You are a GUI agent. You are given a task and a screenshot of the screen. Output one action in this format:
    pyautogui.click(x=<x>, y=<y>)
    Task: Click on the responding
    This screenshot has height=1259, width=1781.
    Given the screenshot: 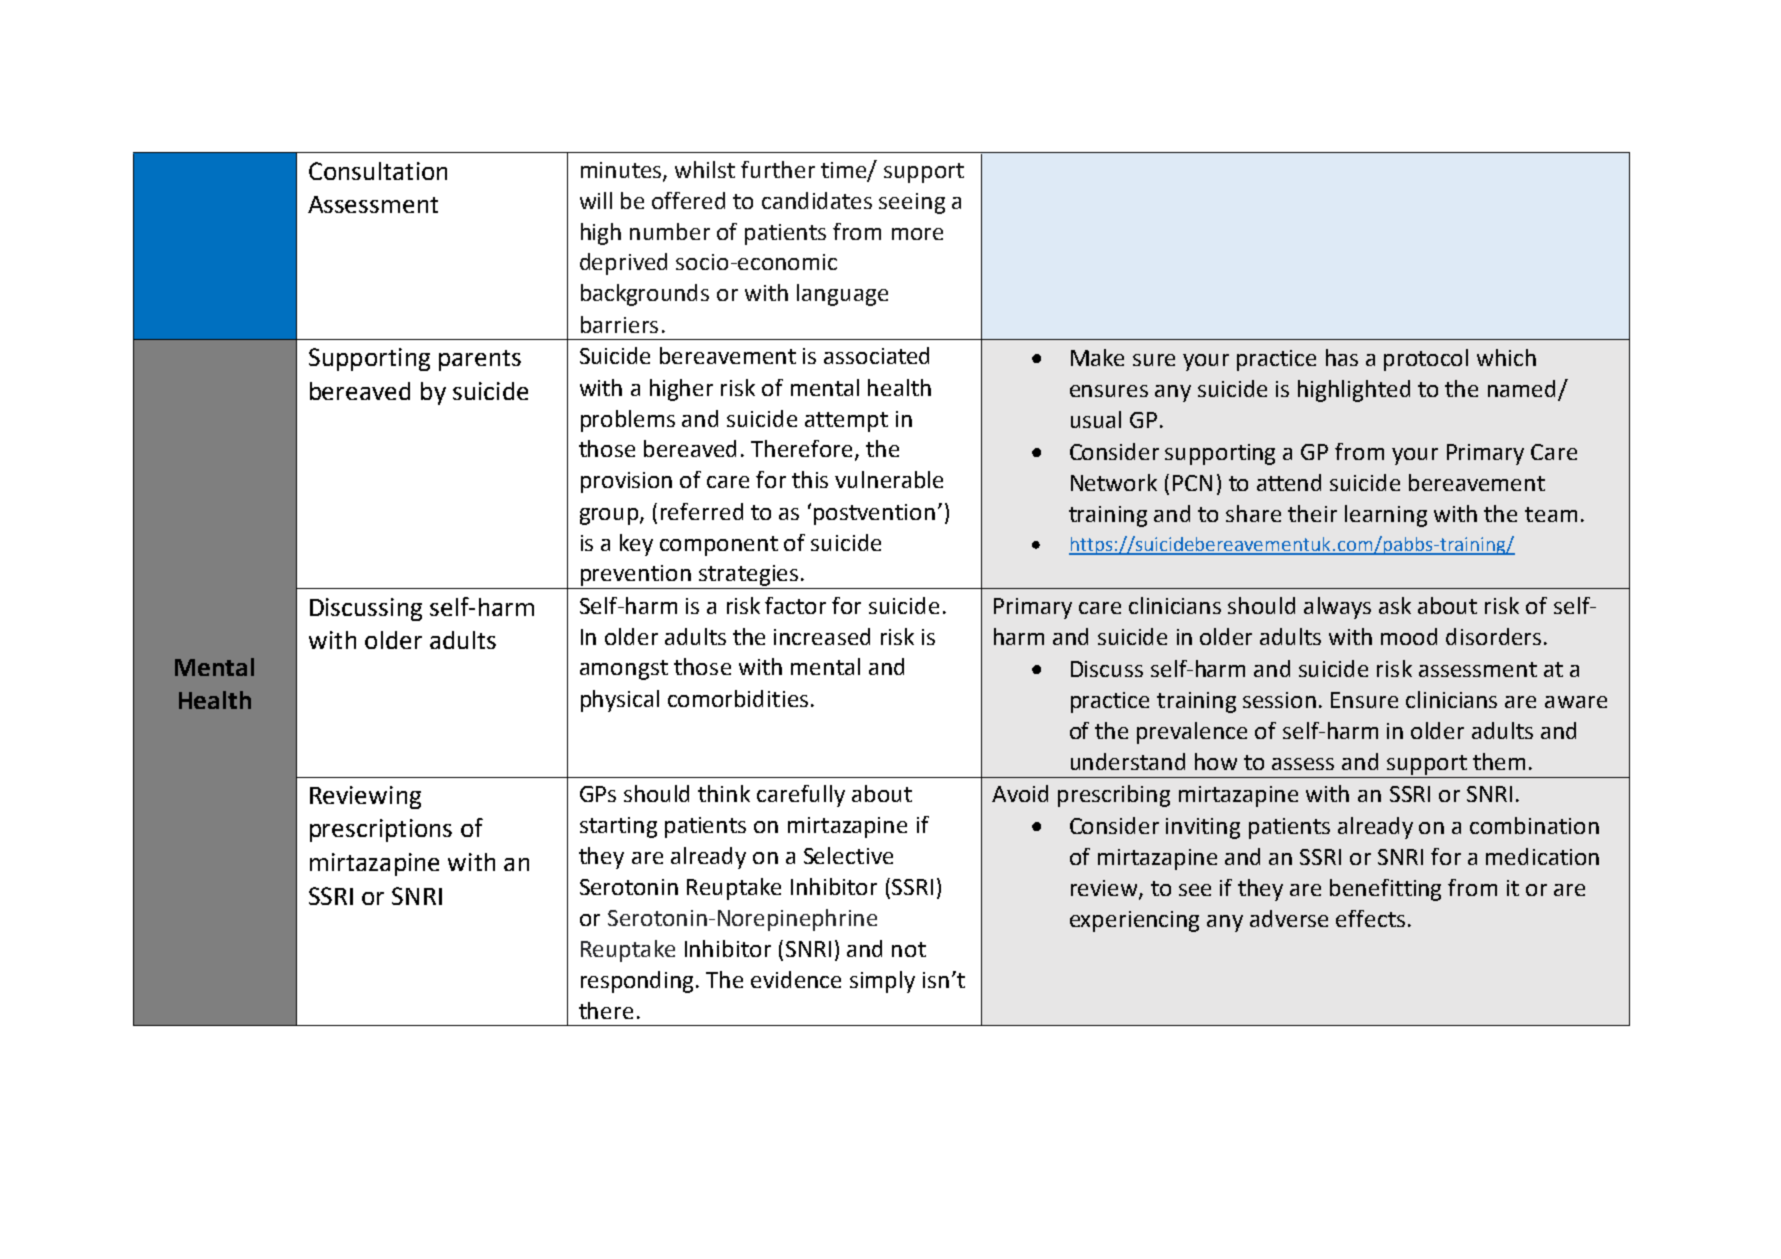 What is the action you would take?
    pyautogui.click(x=639, y=982)
